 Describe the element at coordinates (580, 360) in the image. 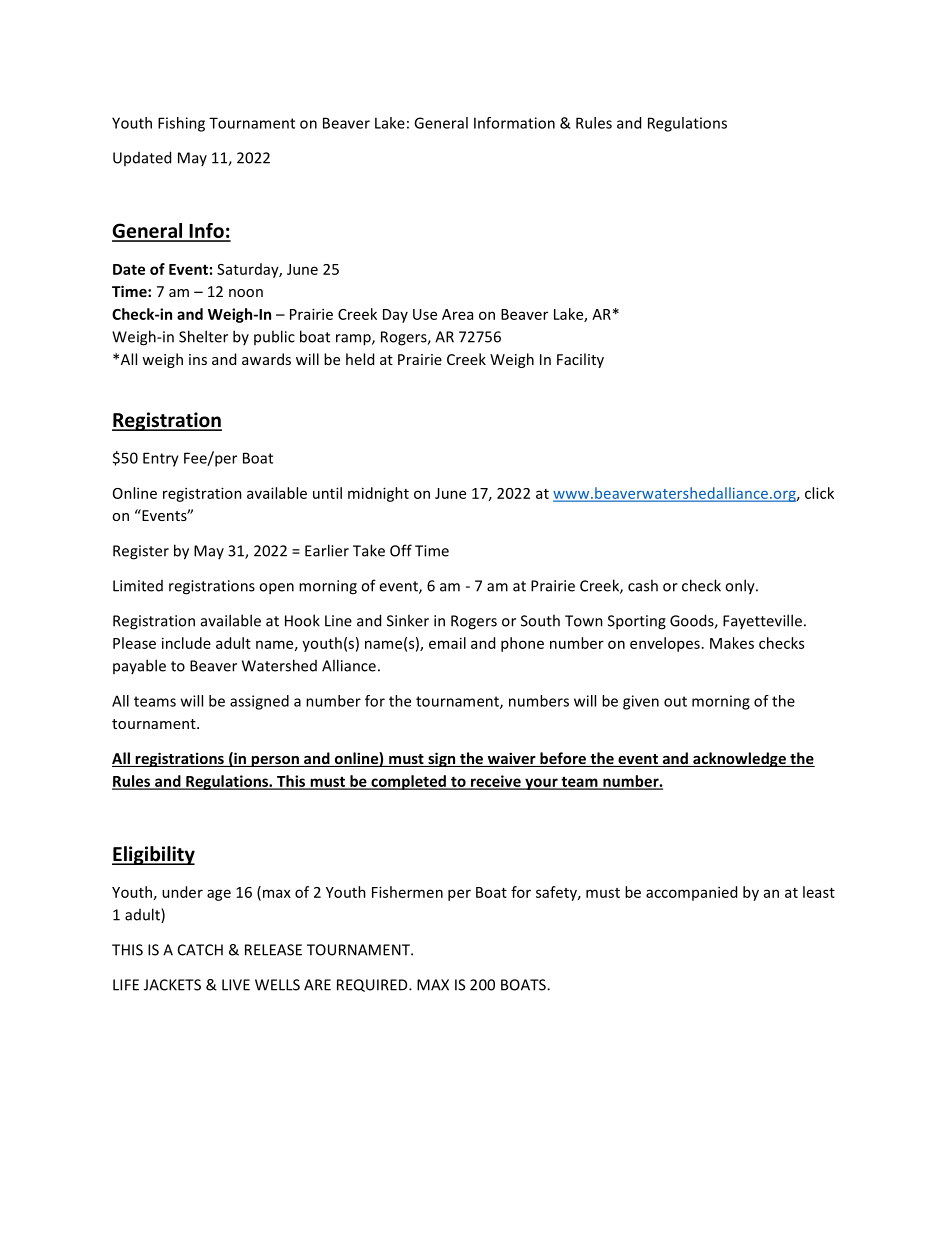

I see `Facility` at that location.
